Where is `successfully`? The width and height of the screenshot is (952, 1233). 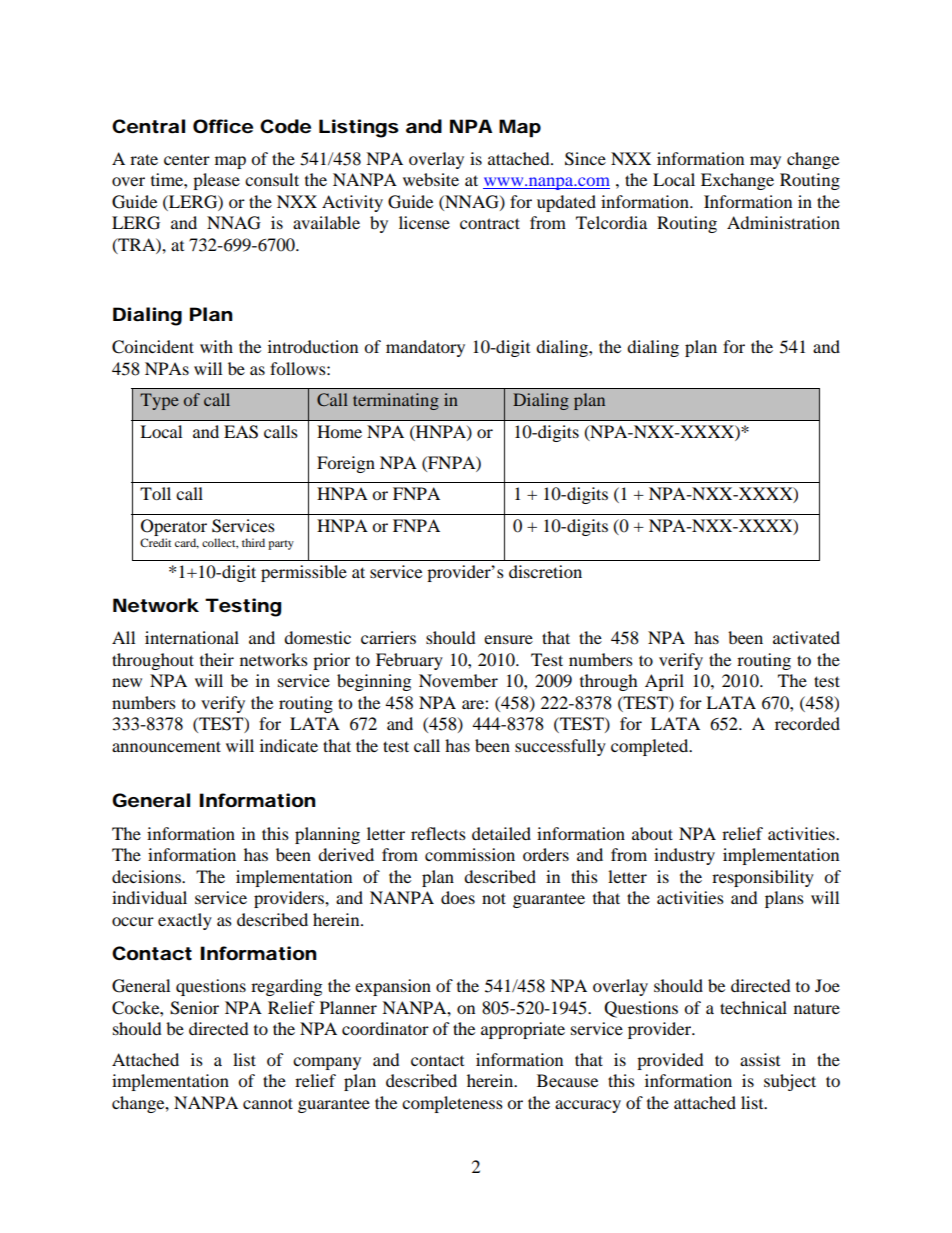 successfully is located at coordinates (560, 747).
